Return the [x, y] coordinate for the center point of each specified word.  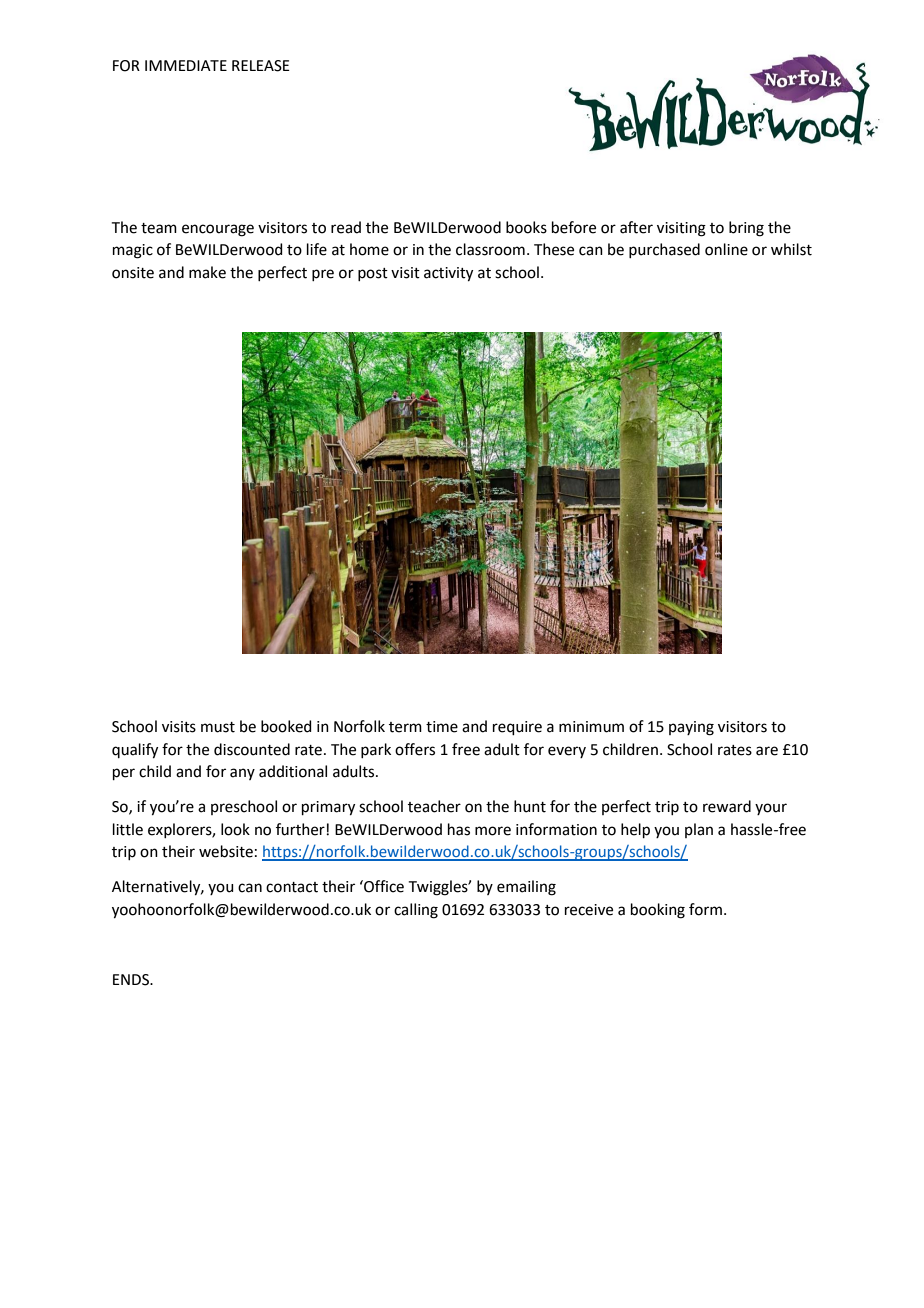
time [442, 727]
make [207, 272]
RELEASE [261, 66]
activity [448, 274]
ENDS [132, 980]
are [767, 751]
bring [746, 229]
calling [416, 911]
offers [415, 749]
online [726, 249]
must [218, 727]
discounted [252, 749]
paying [691, 728]
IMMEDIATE [186, 65]
